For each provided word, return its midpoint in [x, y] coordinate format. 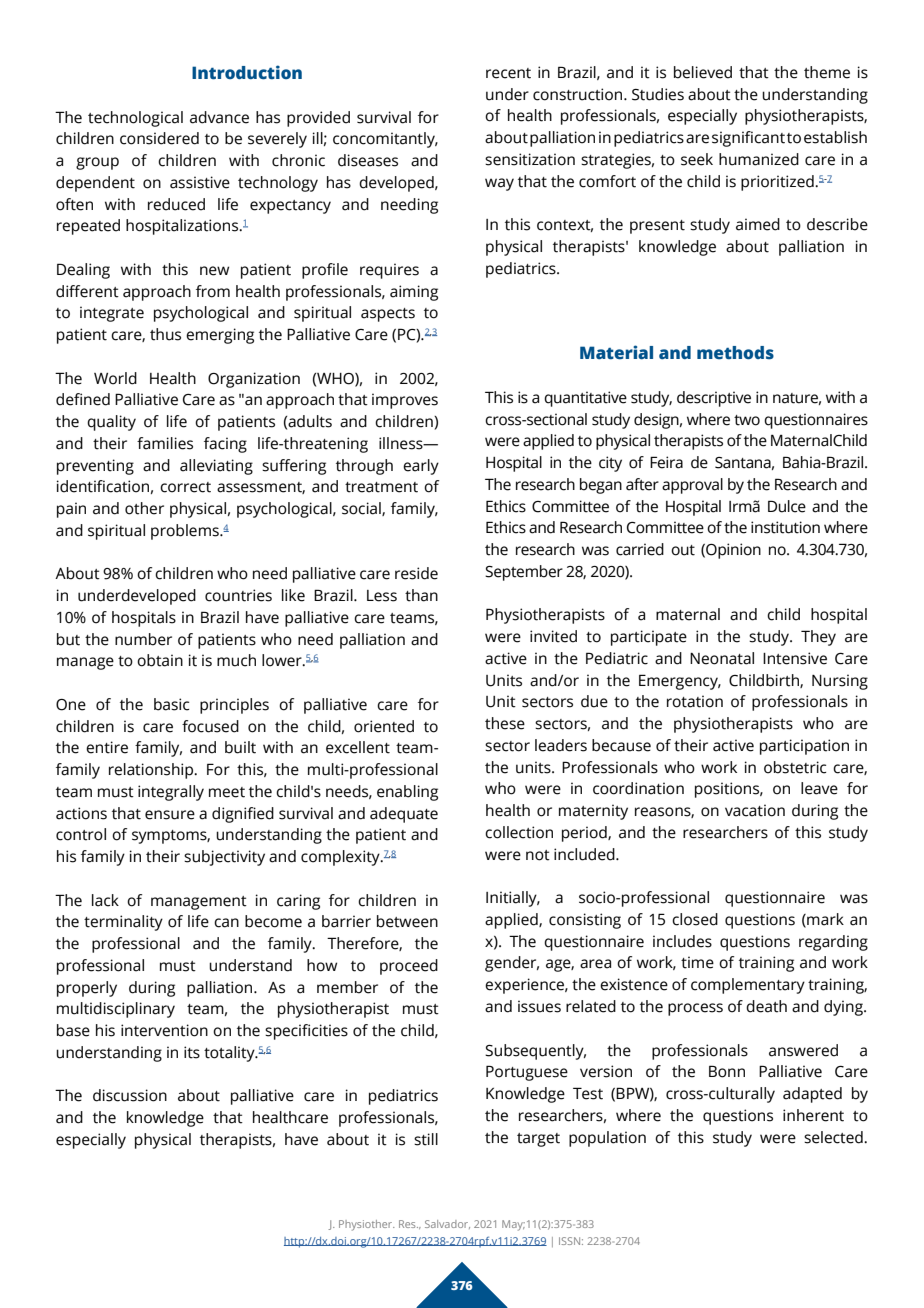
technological [135, 119]
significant [748, 139]
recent [508, 73]
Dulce [787, 506]
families [165, 443]
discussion [130, 1095]
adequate [404, 815]
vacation [755, 810]
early [421, 467]
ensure [170, 815]
